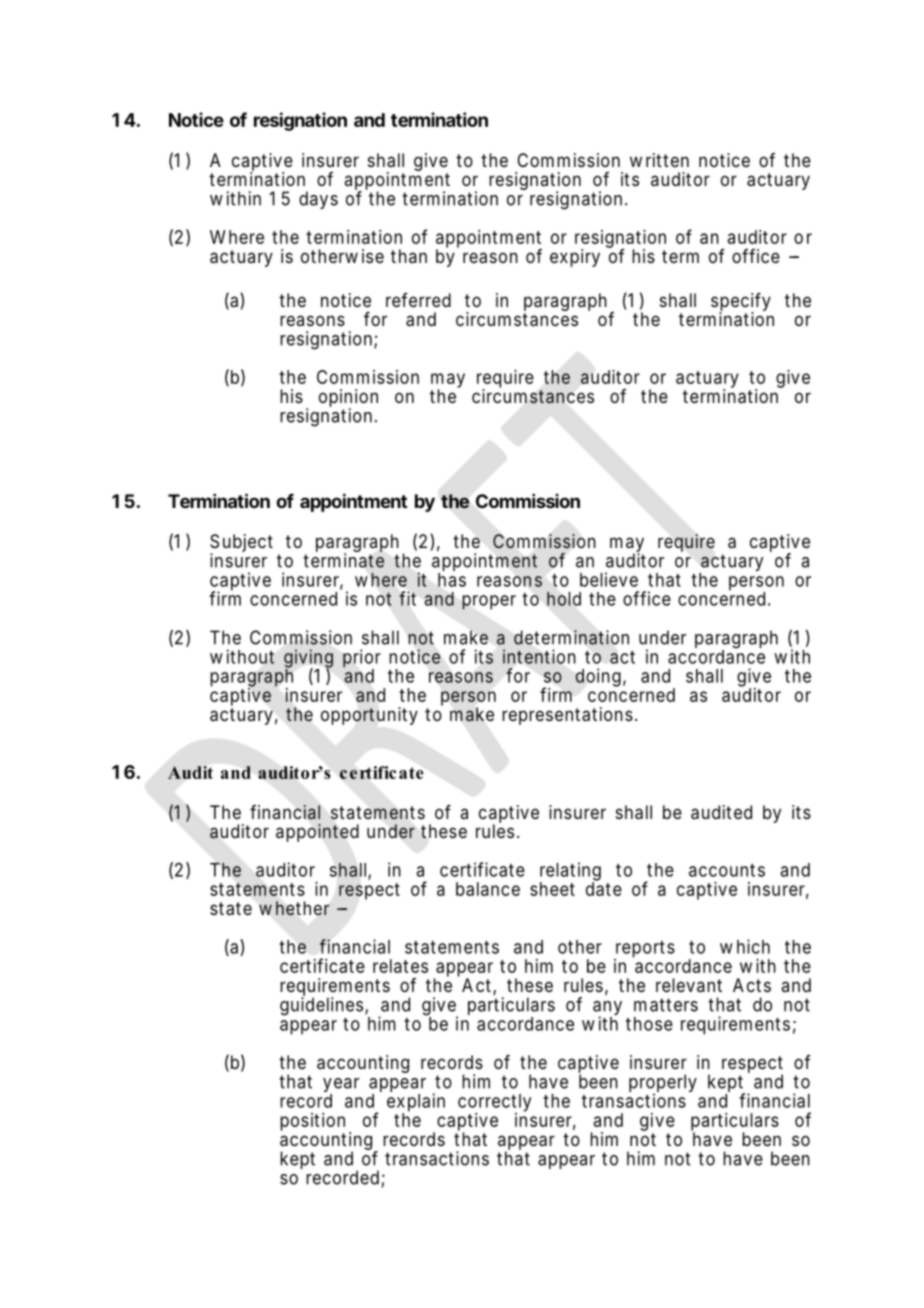  What do you see at coordinates (727, 870) in the screenshot?
I see `accounts` at bounding box center [727, 870].
